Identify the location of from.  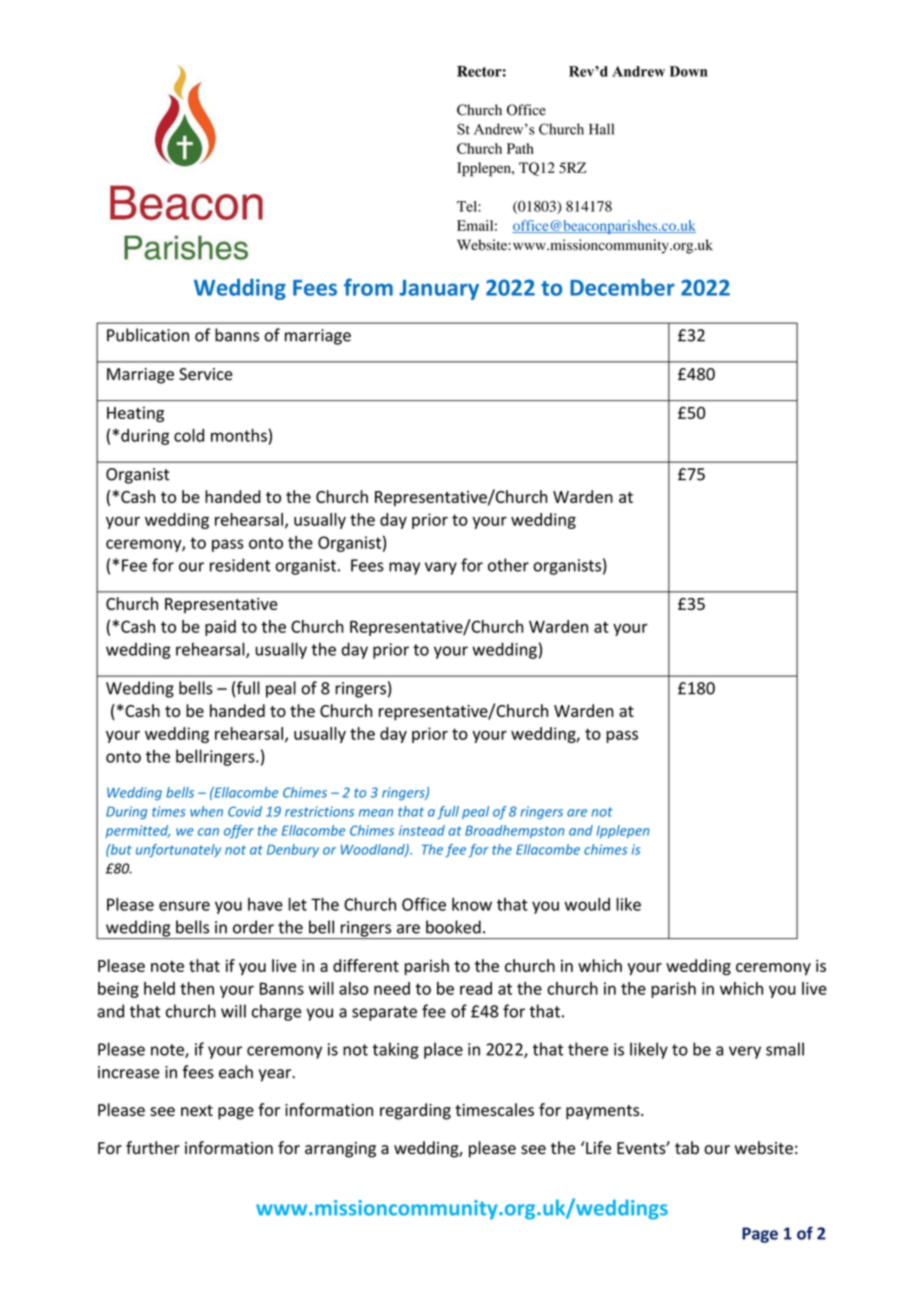
(368, 287).
